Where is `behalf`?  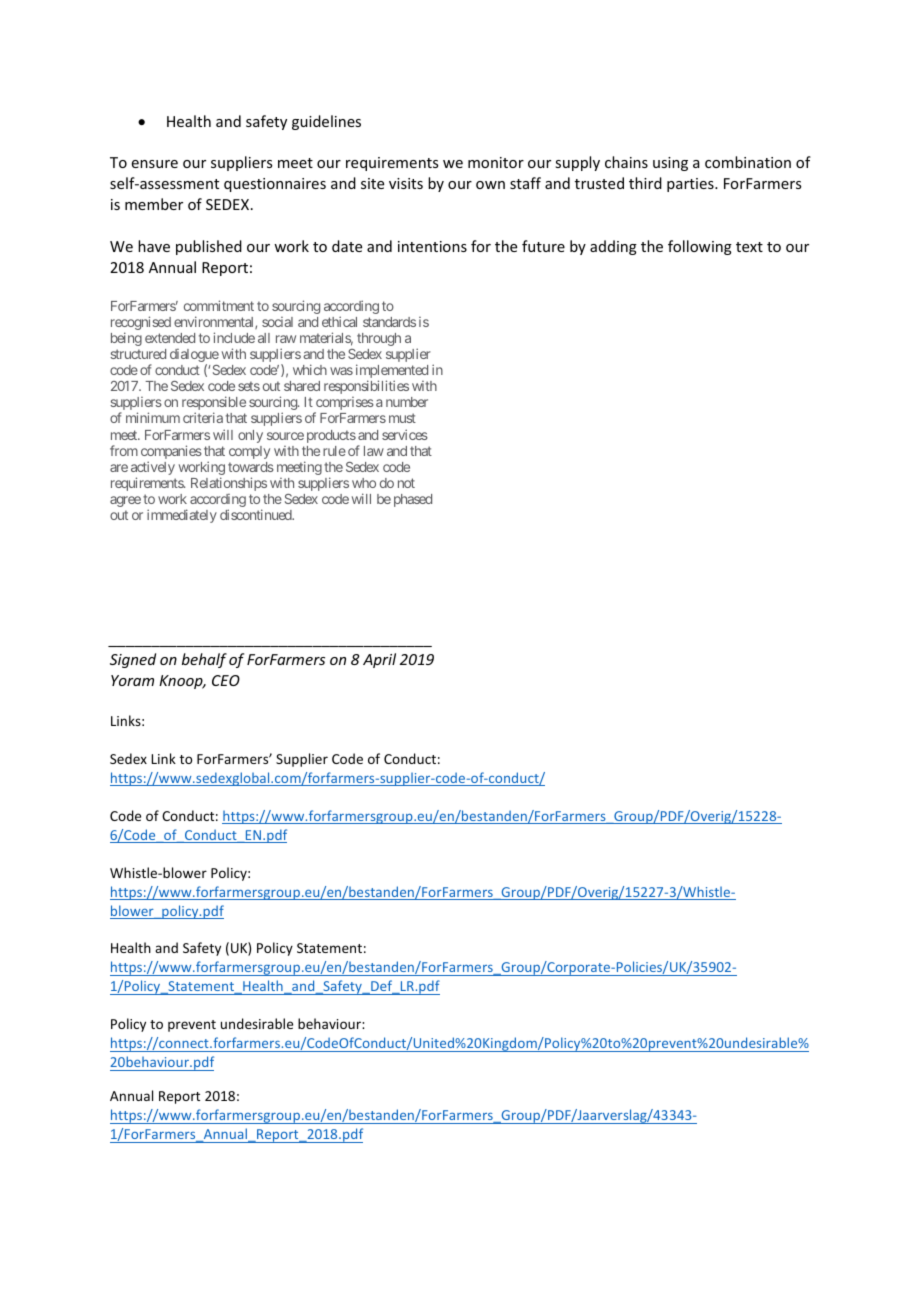 behalf is located at coordinates (204, 660).
